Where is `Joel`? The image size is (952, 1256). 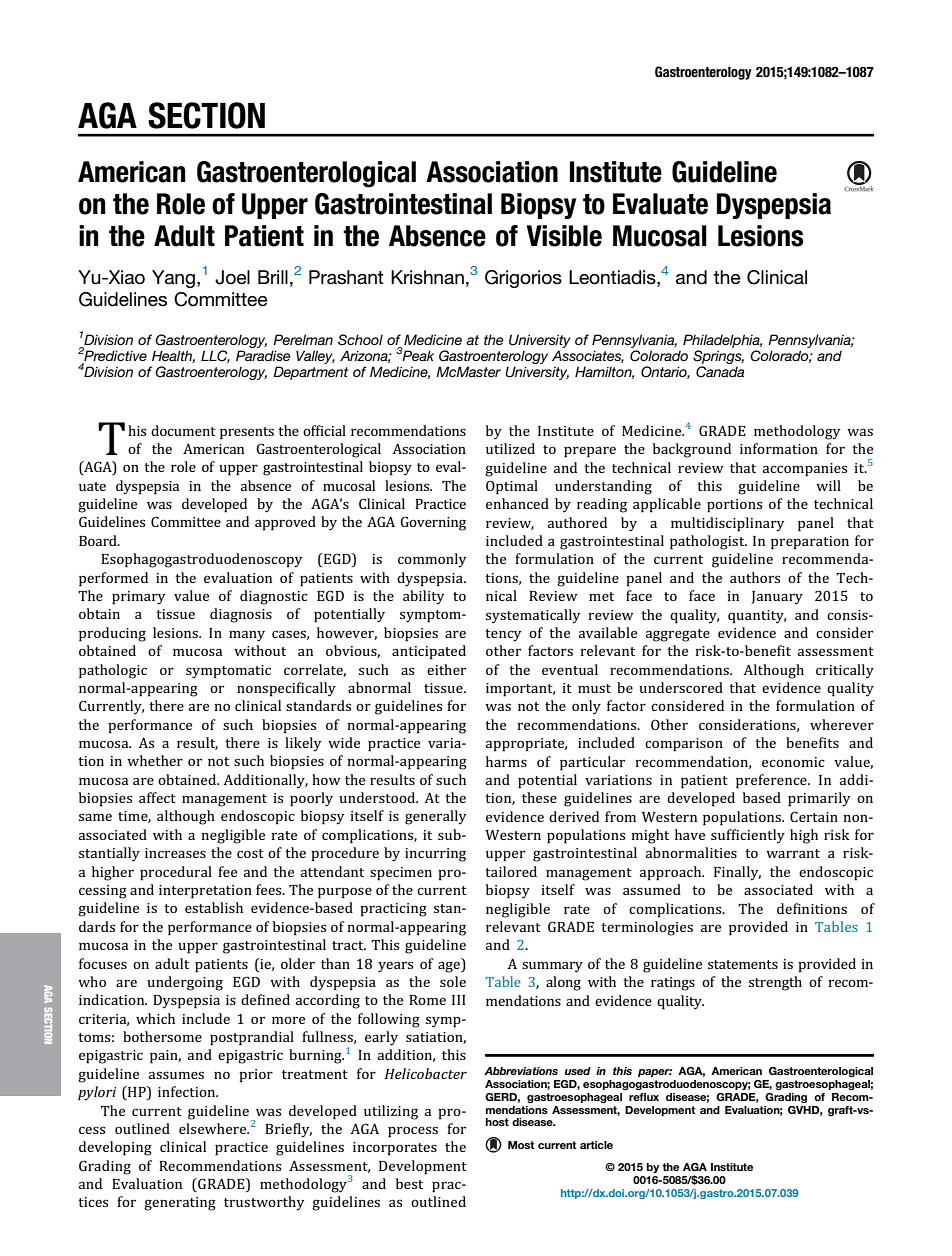
Joel is located at coordinates (232, 277).
